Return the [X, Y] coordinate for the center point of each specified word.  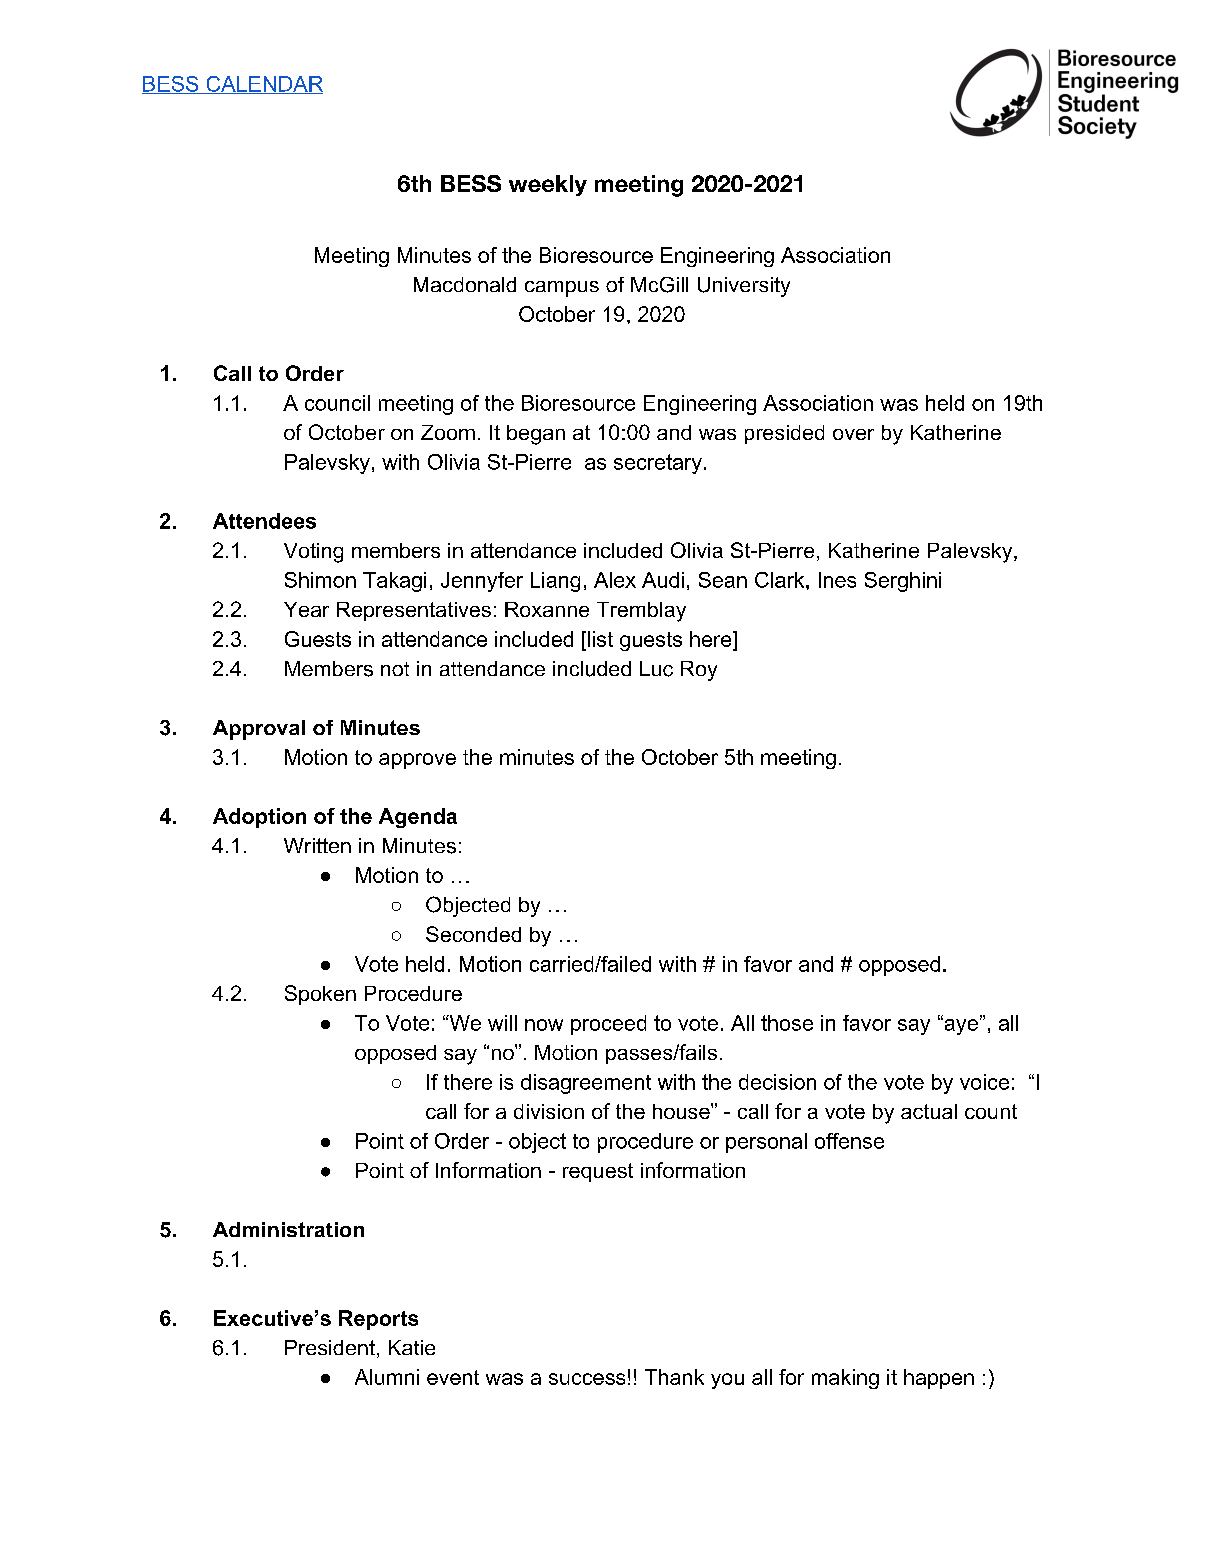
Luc [656, 669]
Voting [313, 553]
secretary [658, 464]
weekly [548, 185]
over [853, 434]
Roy [699, 671]
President [330, 1347]
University [744, 287]
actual [929, 1111]
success [587, 1379]
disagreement [586, 1084]
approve [417, 761]
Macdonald [465, 284]
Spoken [320, 995]
